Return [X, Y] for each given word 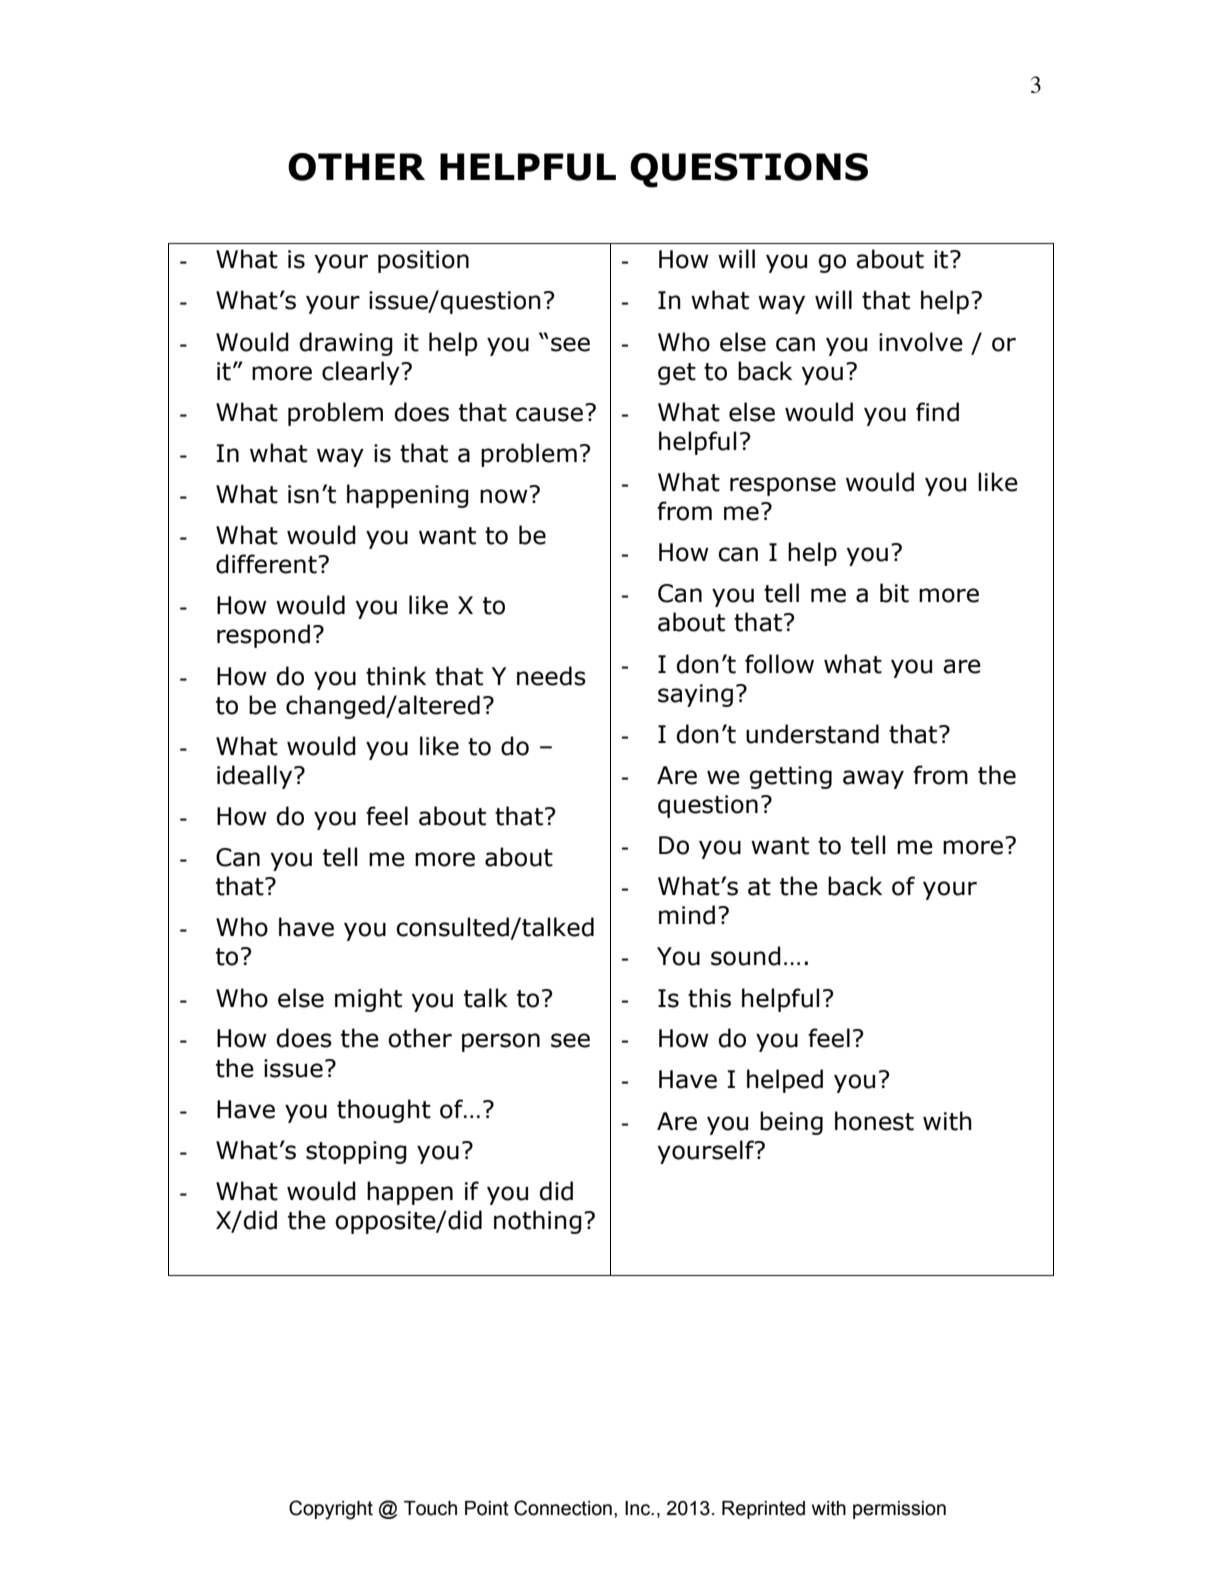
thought [384, 1111]
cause [549, 414]
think [396, 676]
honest [874, 1121]
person [501, 1042]
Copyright [331, 1510]
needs [551, 676]
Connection [563, 1508]
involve [921, 342]
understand [812, 734]
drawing [346, 344]
